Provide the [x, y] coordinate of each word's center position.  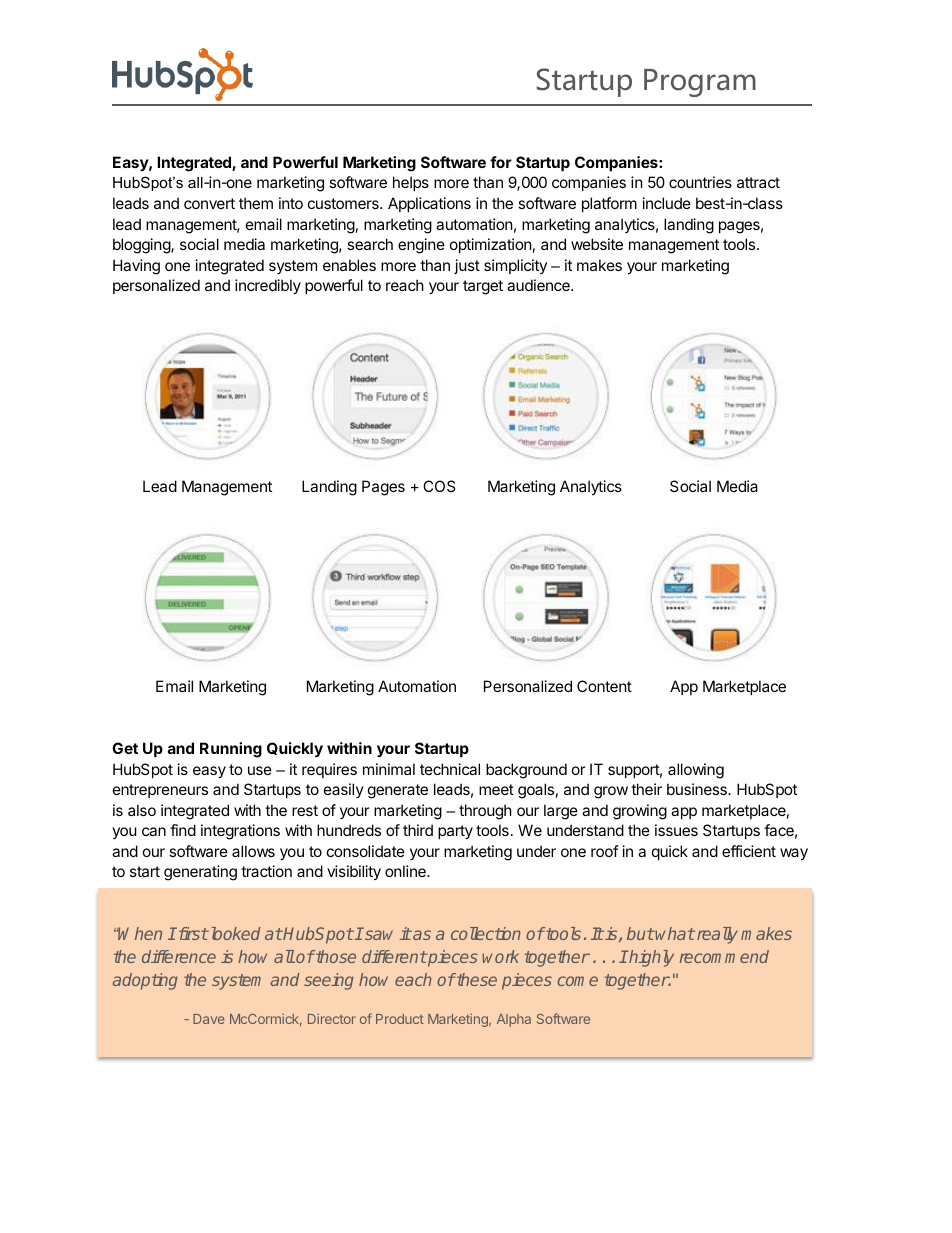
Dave [209, 1019]
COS [439, 486]
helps [411, 183]
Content [604, 686]
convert [209, 203]
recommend [724, 956]
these [476, 979]
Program [700, 83]
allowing [696, 771]
